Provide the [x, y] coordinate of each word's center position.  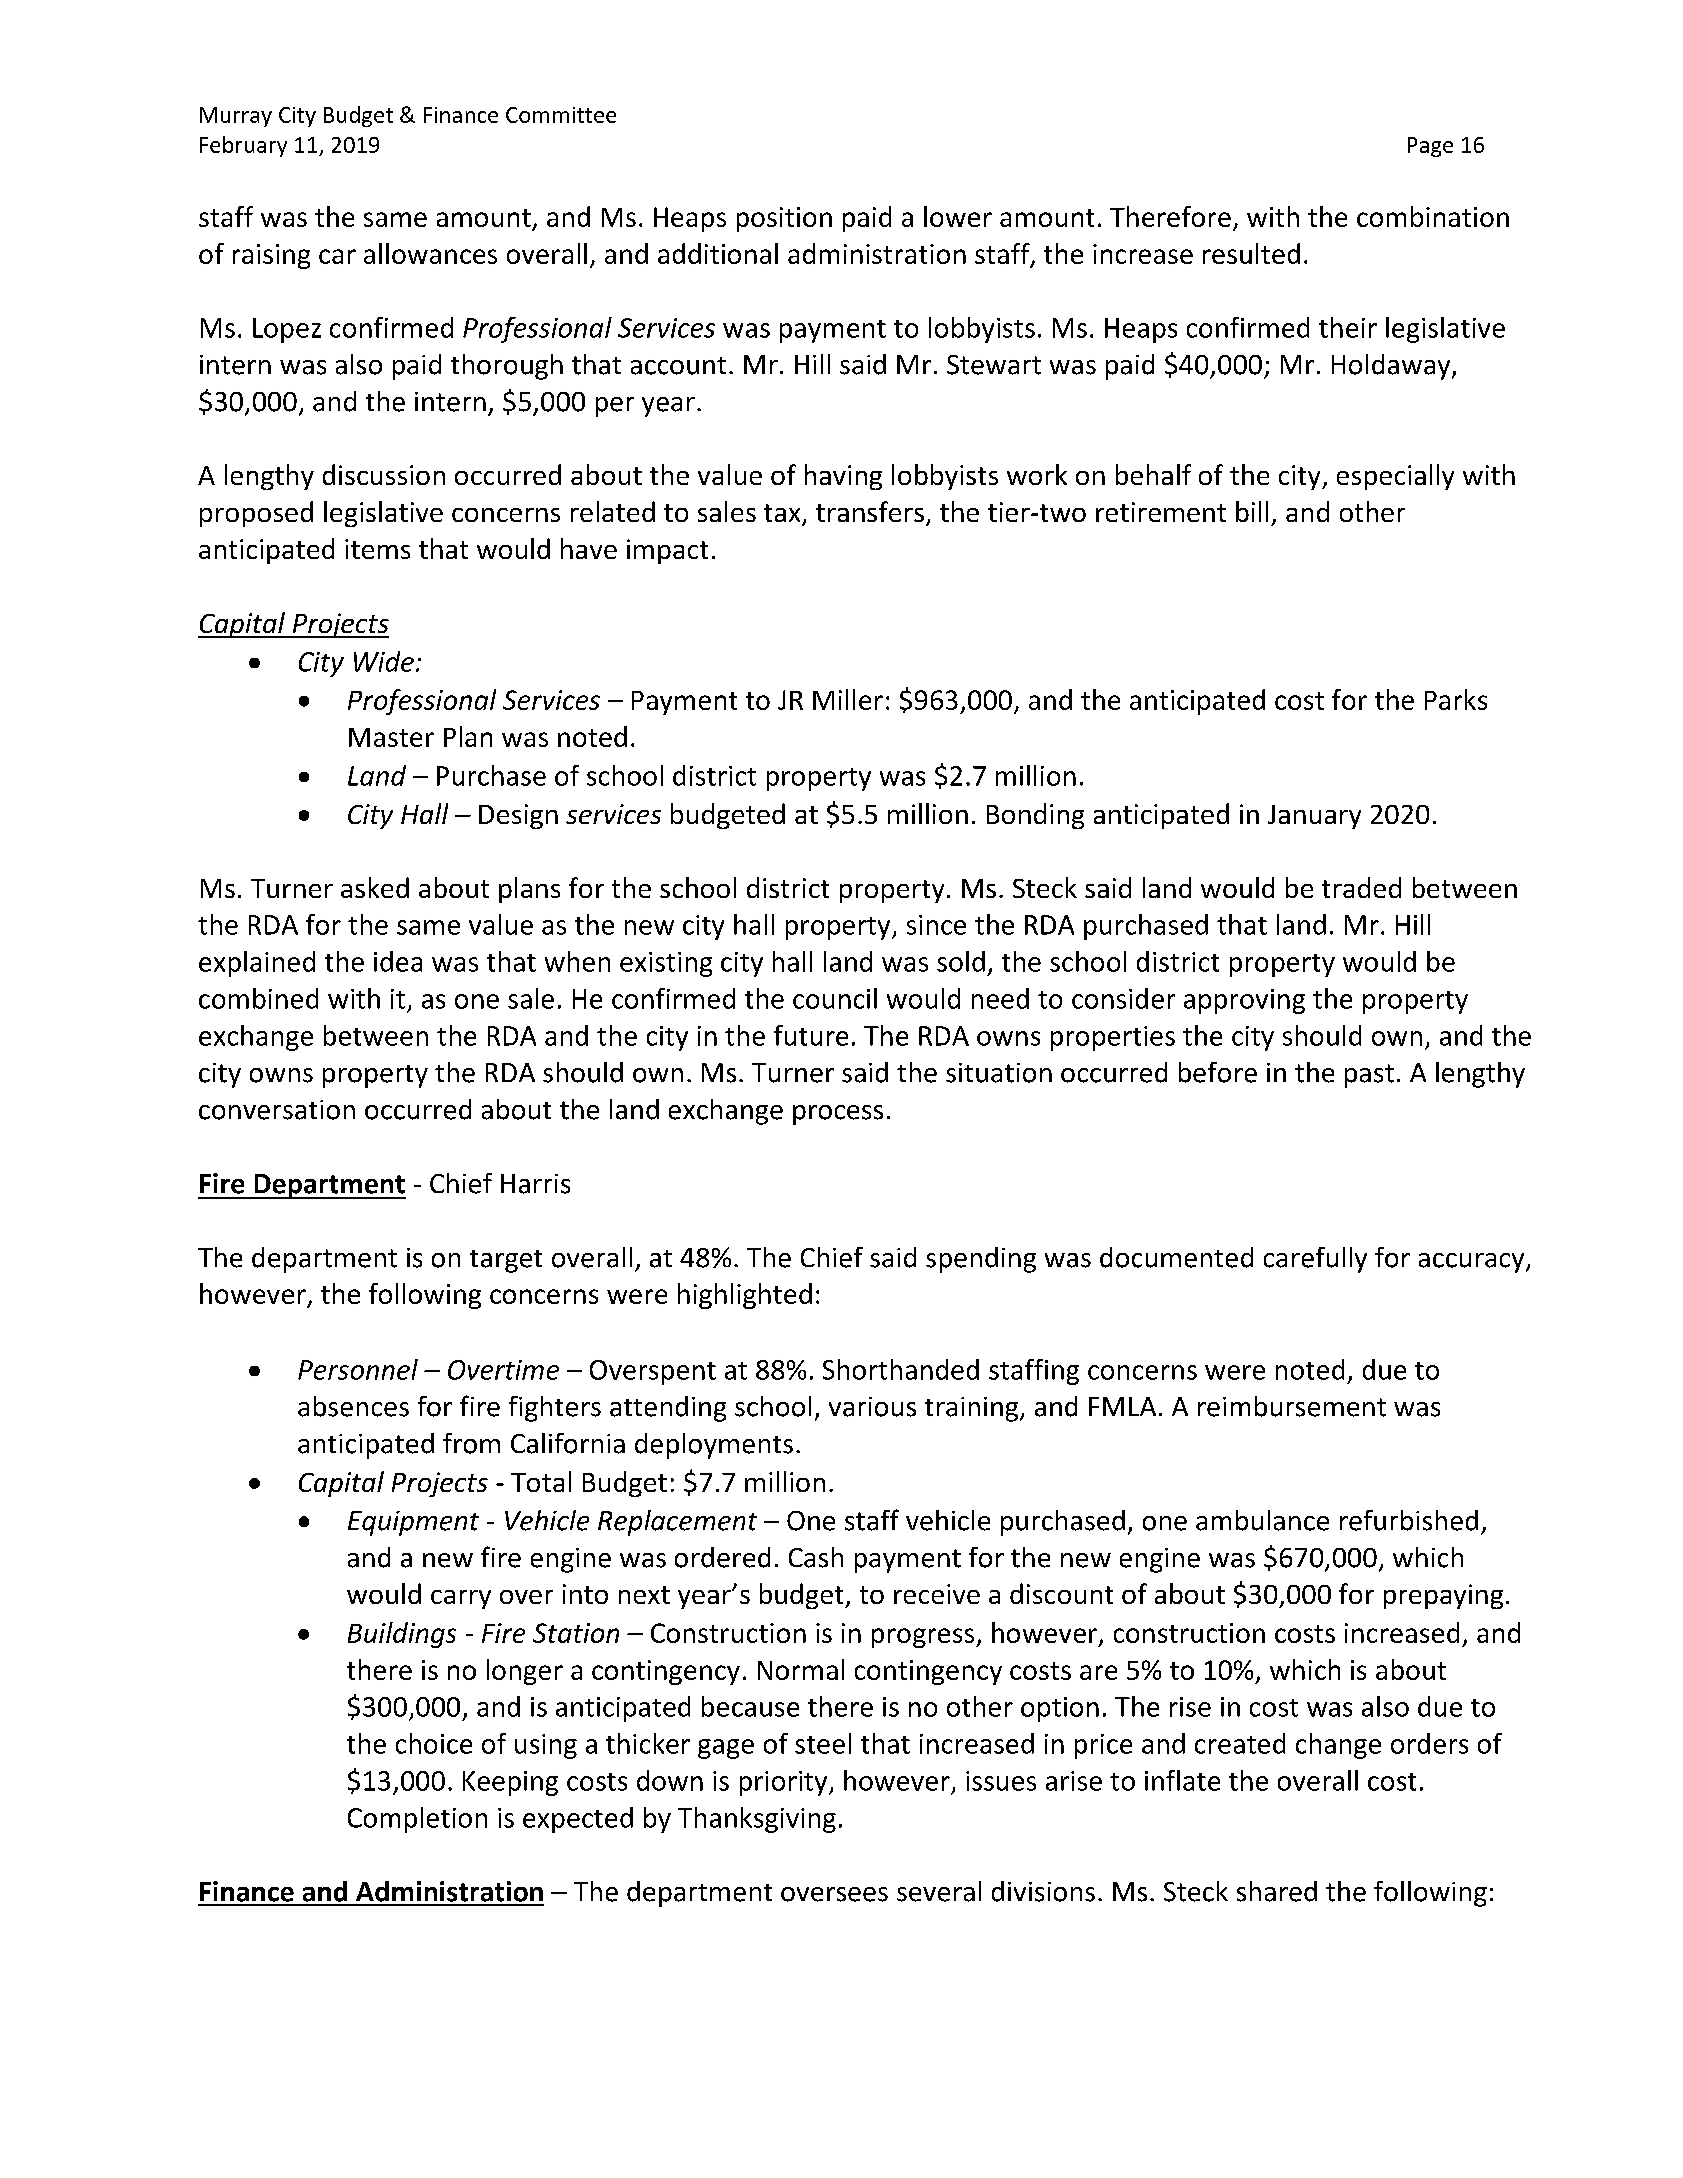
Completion [417, 1820]
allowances [430, 253]
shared [1277, 1891]
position [784, 219]
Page [1430, 147]
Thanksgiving [757, 1820]
